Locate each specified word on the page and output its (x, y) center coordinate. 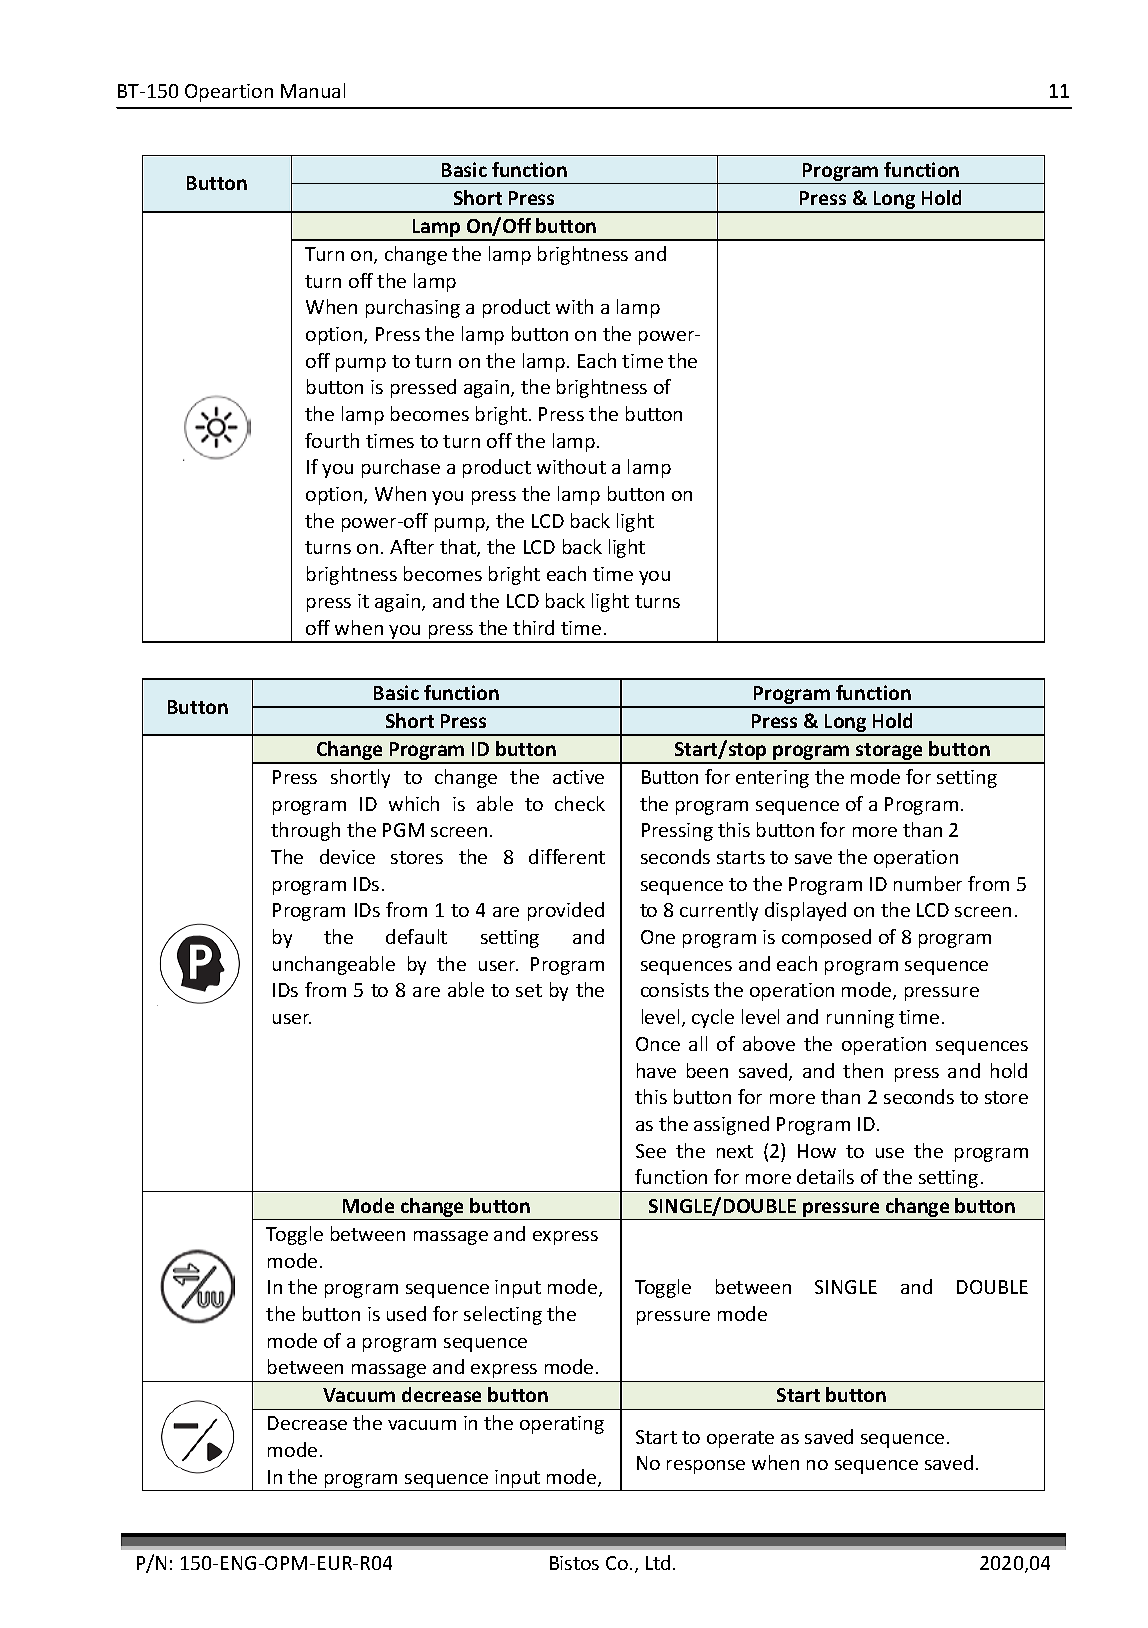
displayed (805, 911)
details (825, 1176)
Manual (313, 90)
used (406, 1313)
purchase (401, 468)
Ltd (658, 1562)
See (651, 1151)
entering (772, 779)
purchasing (413, 308)
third (533, 627)
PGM (403, 830)
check (580, 803)
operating (562, 1425)
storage (890, 753)
